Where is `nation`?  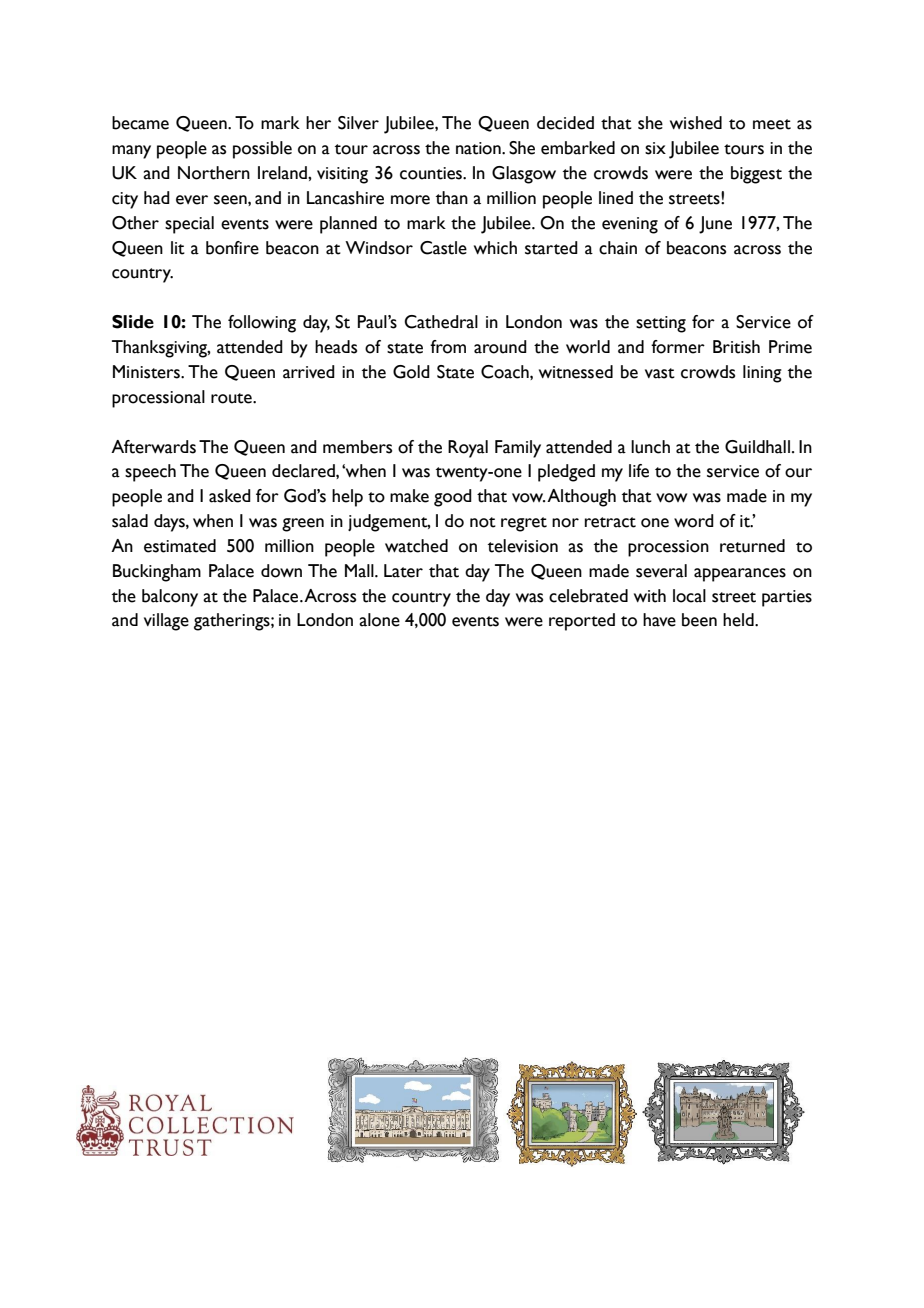 nation is located at coordinates (479, 148).
